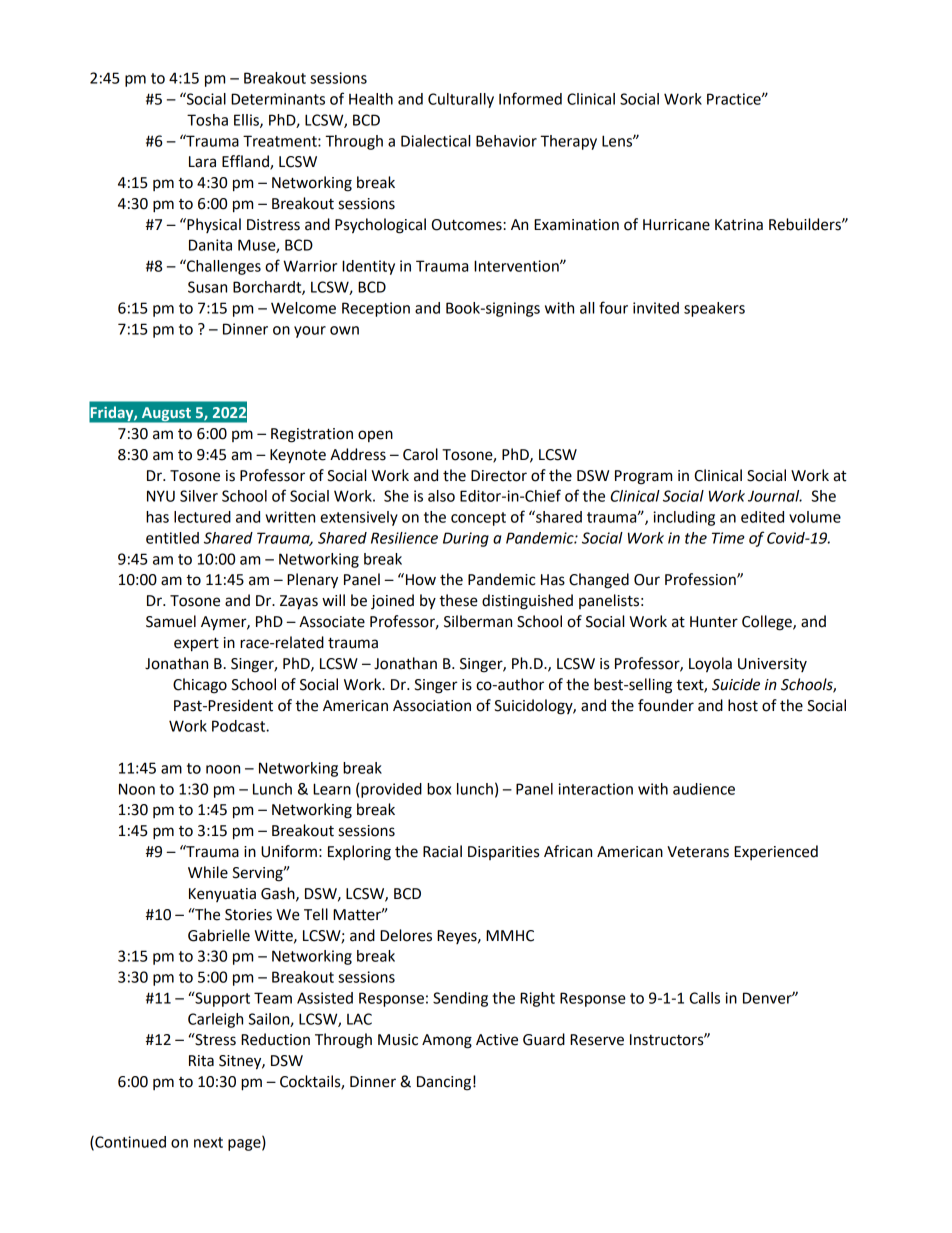 The height and width of the document is (1233, 952). What do you see at coordinates (739, 225) in the document?
I see `Katrina` at bounding box center [739, 225].
